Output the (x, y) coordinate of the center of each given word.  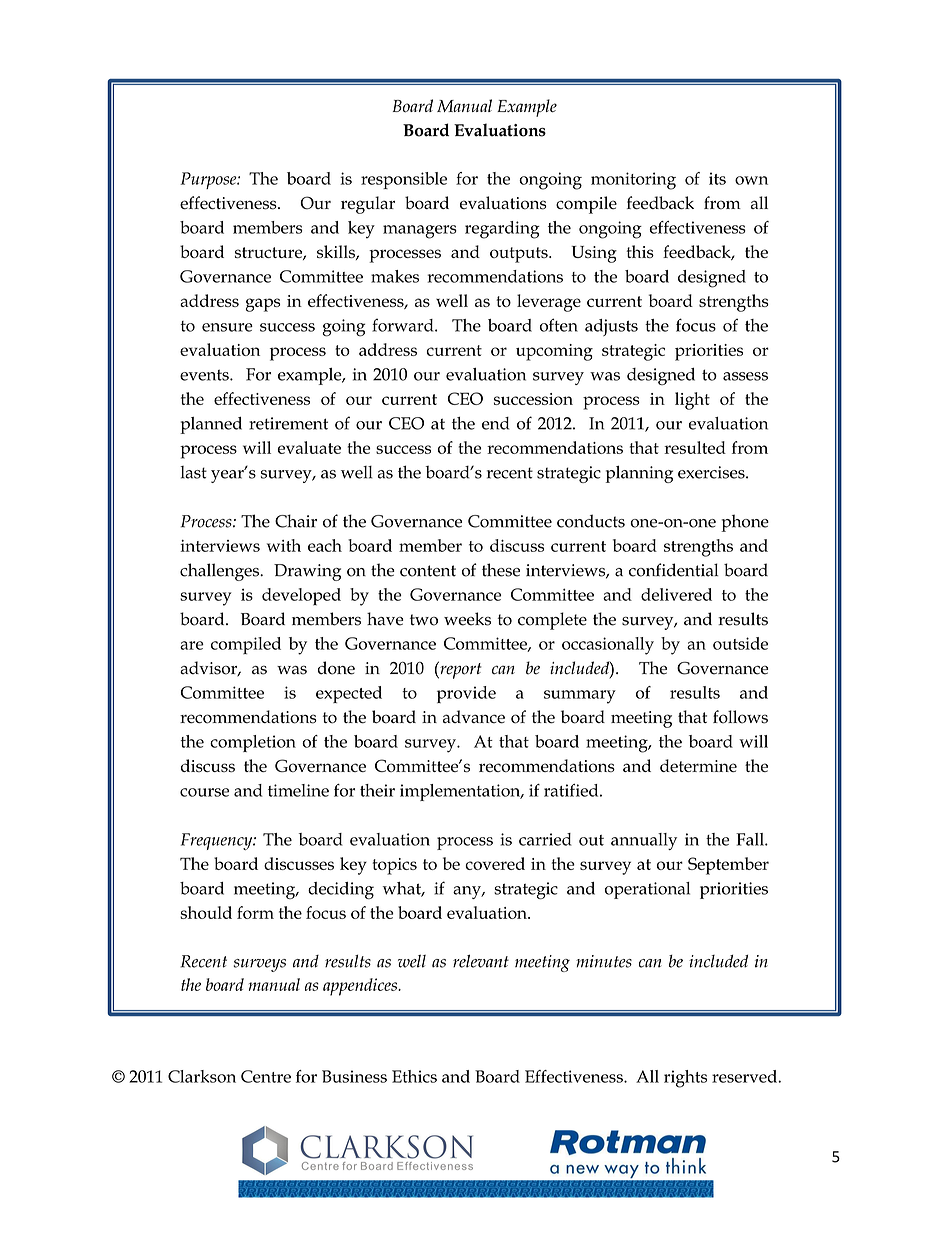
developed (301, 597)
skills (337, 252)
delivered (676, 594)
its (717, 178)
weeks (467, 619)
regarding (502, 230)
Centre (266, 1076)
